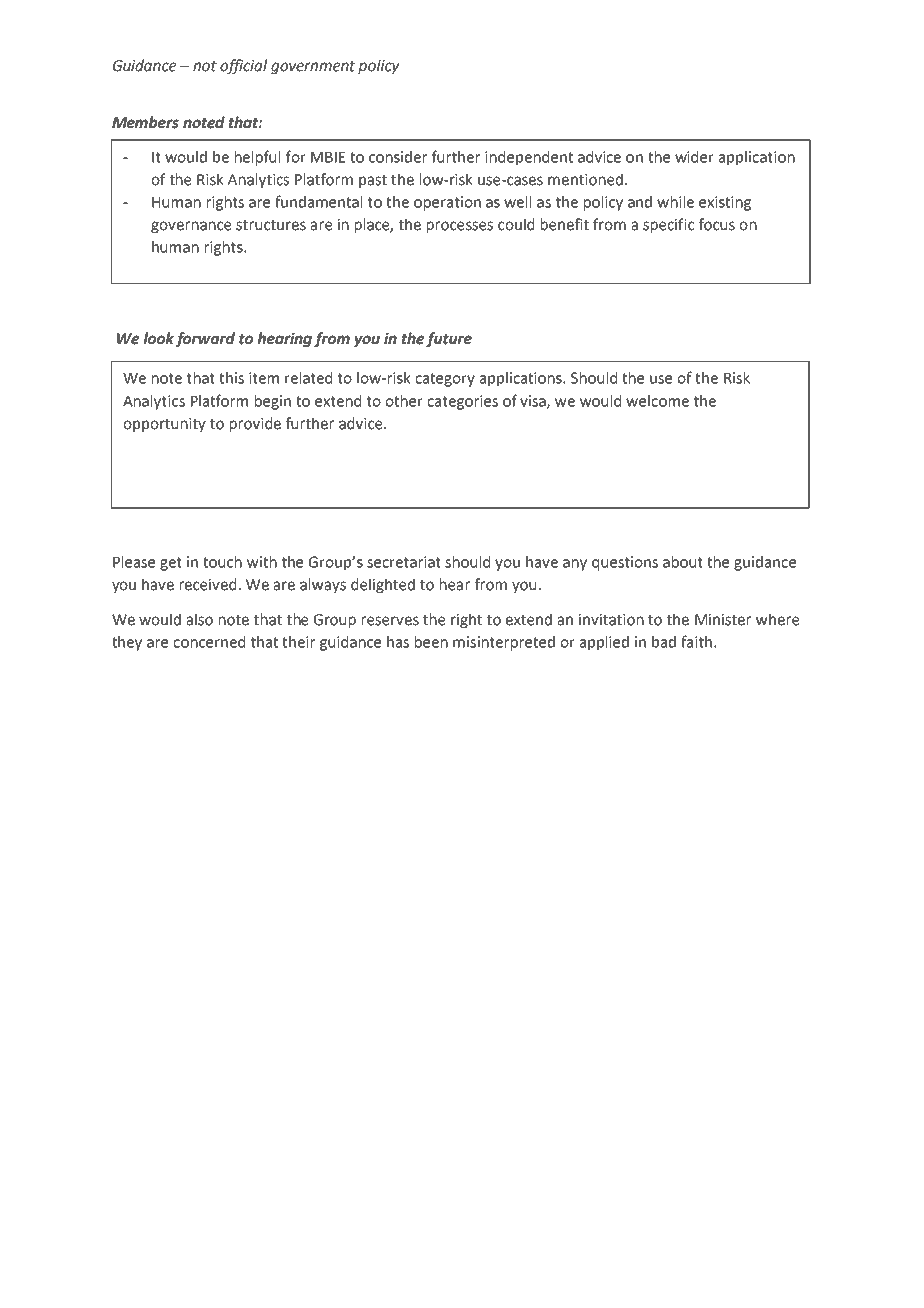 The height and width of the screenshot is (1308, 924). Describe the element at coordinates (694, 157) in the screenshot. I see `wider` at that location.
